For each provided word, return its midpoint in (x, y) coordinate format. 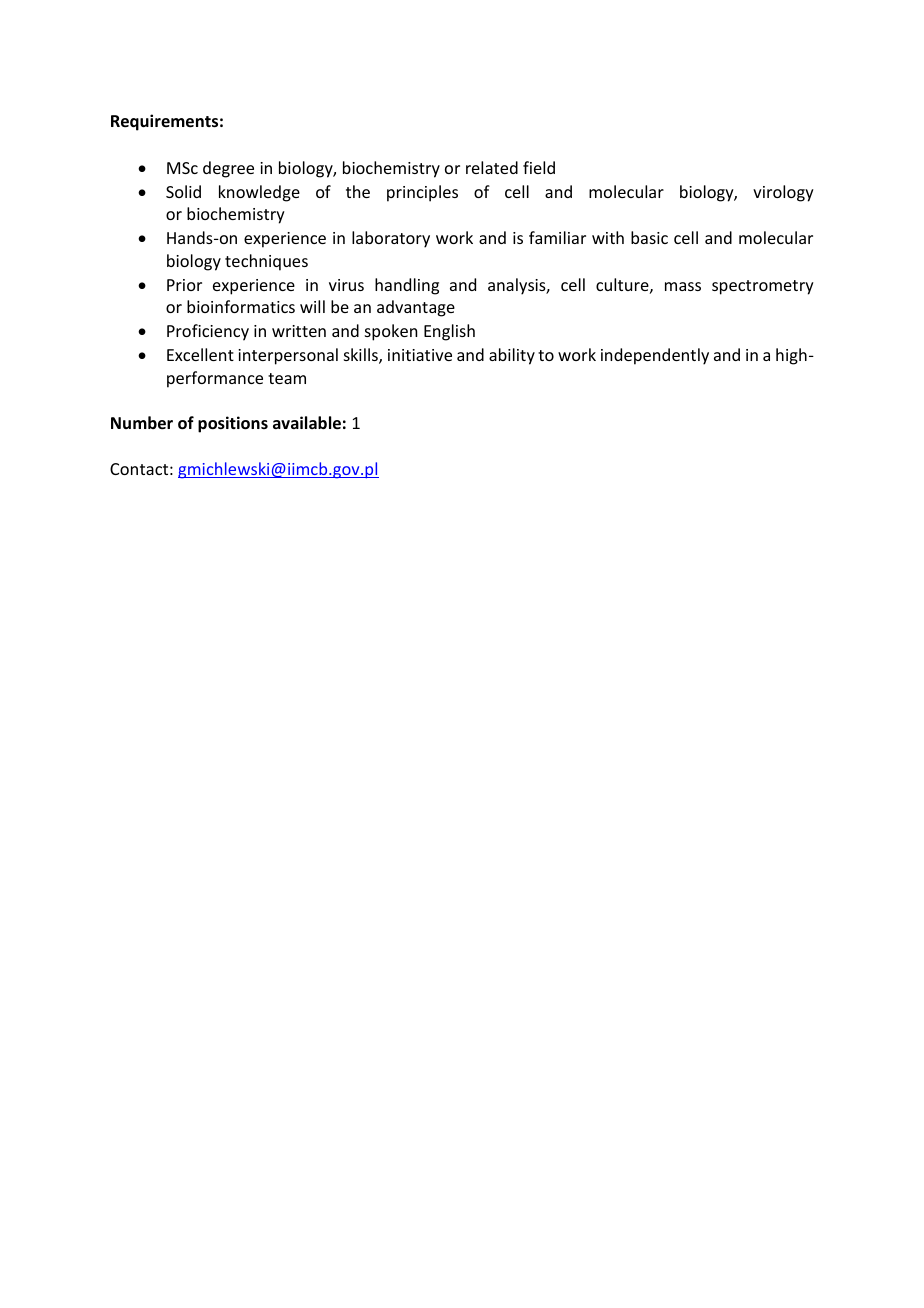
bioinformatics (241, 306)
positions (233, 424)
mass (683, 286)
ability (512, 356)
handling (407, 286)
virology (783, 193)
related (492, 167)
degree (228, 169)
